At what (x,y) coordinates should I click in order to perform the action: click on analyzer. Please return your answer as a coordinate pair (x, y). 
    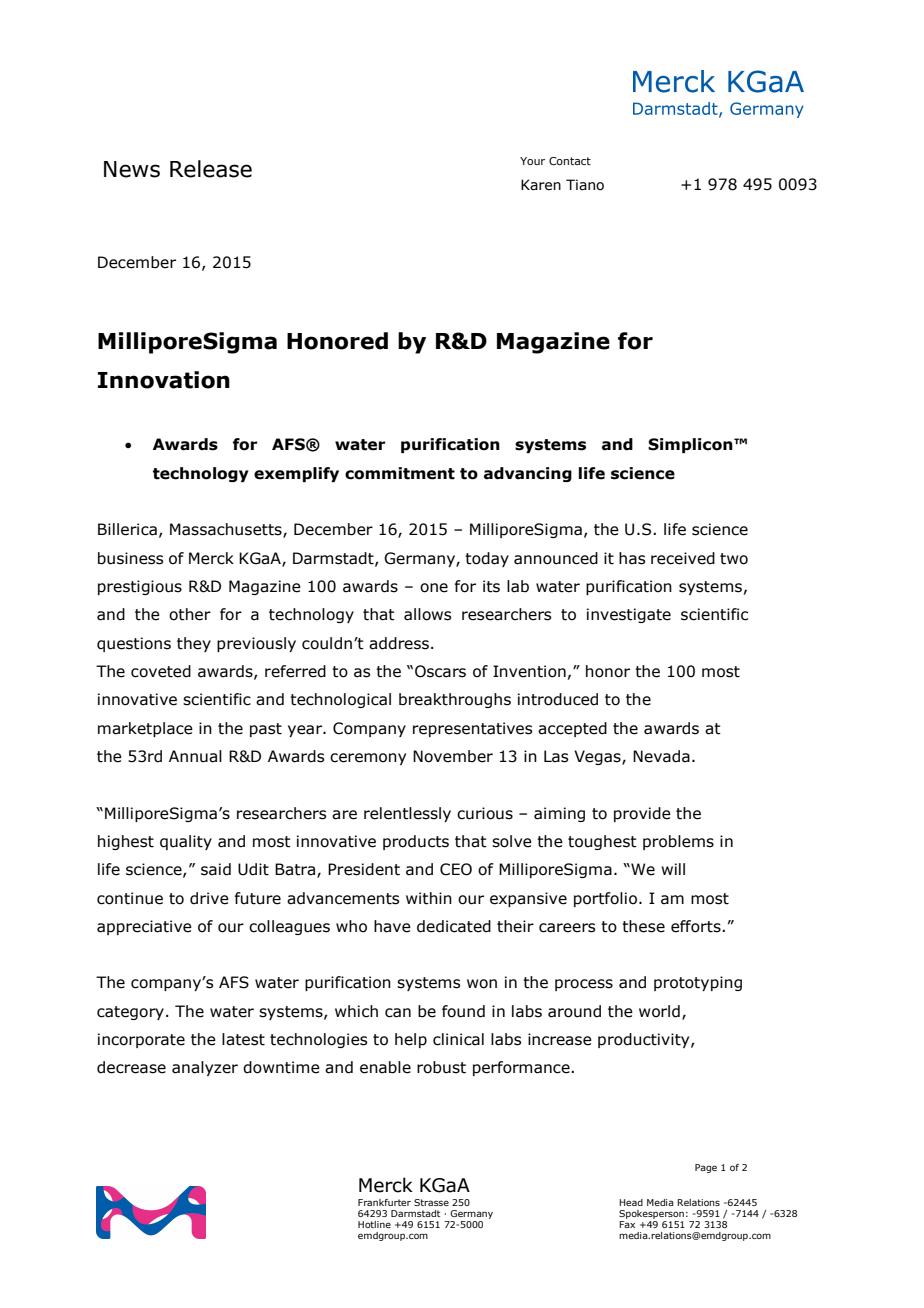
    Looking at the image, I should click on (205, 1068).
